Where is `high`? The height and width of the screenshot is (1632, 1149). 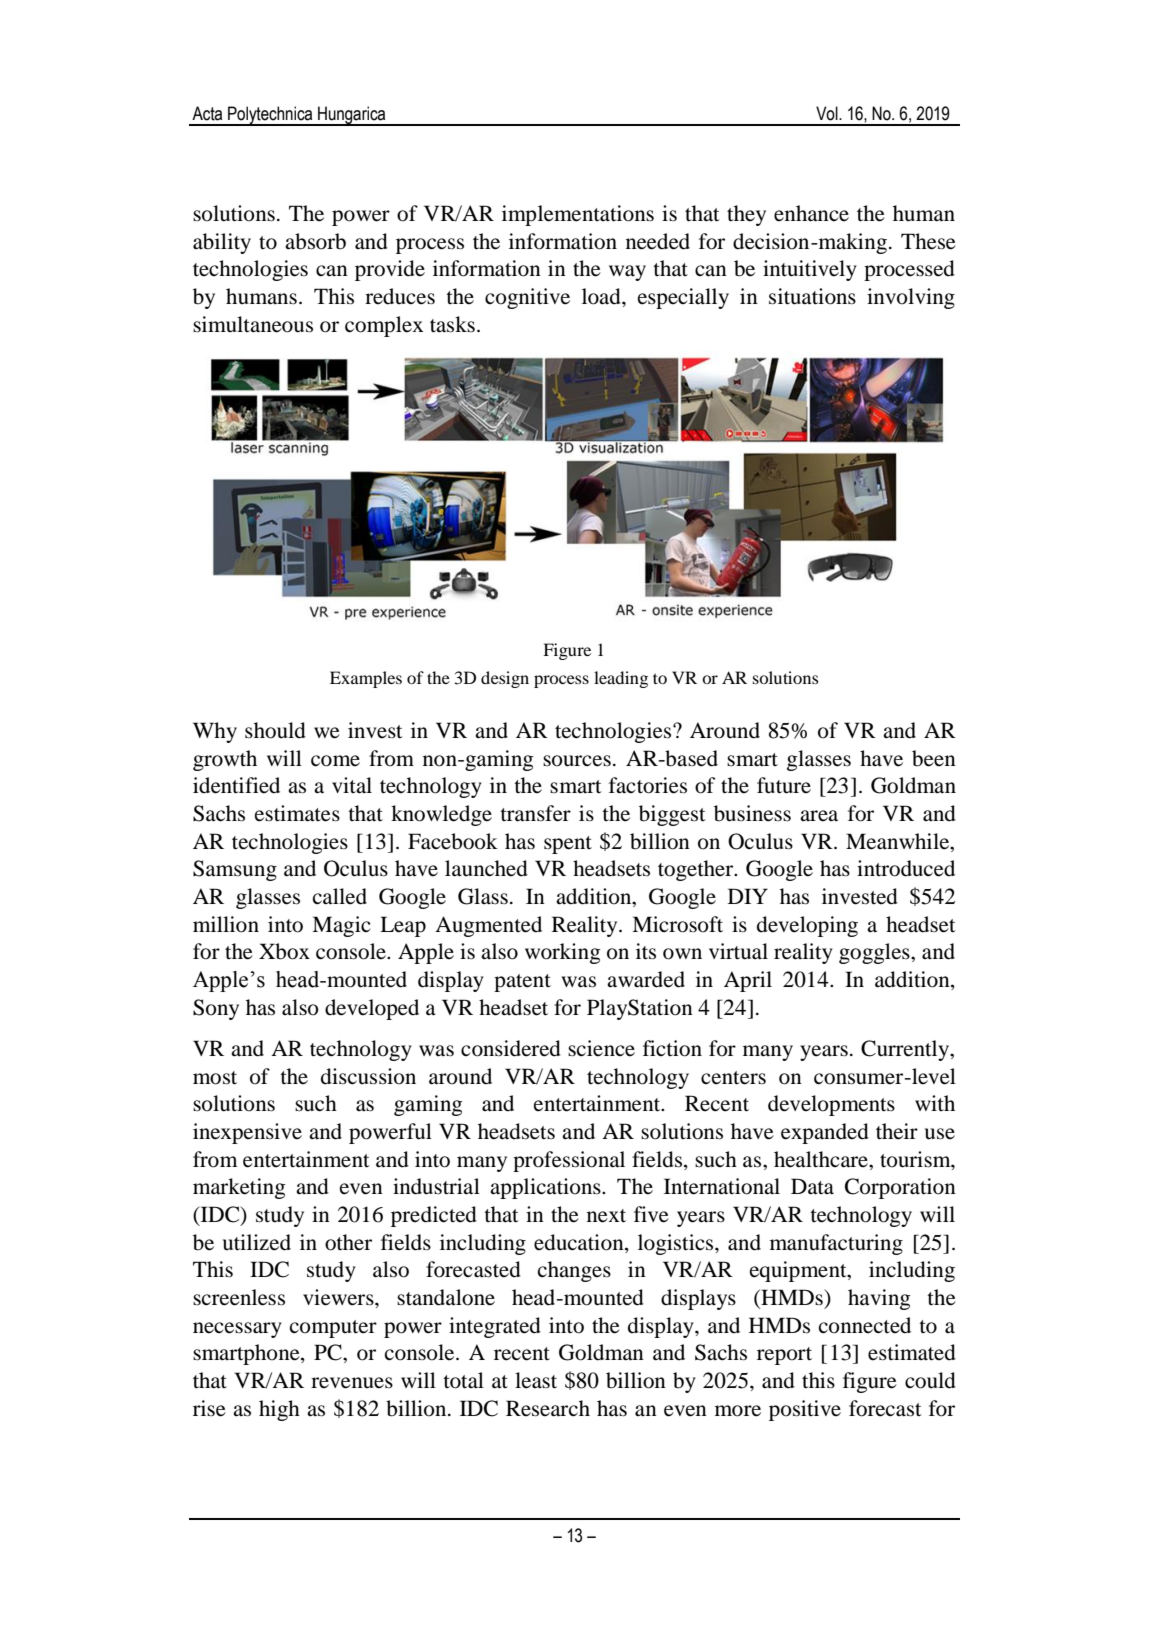 high is located at coordinates (279, 1410).
